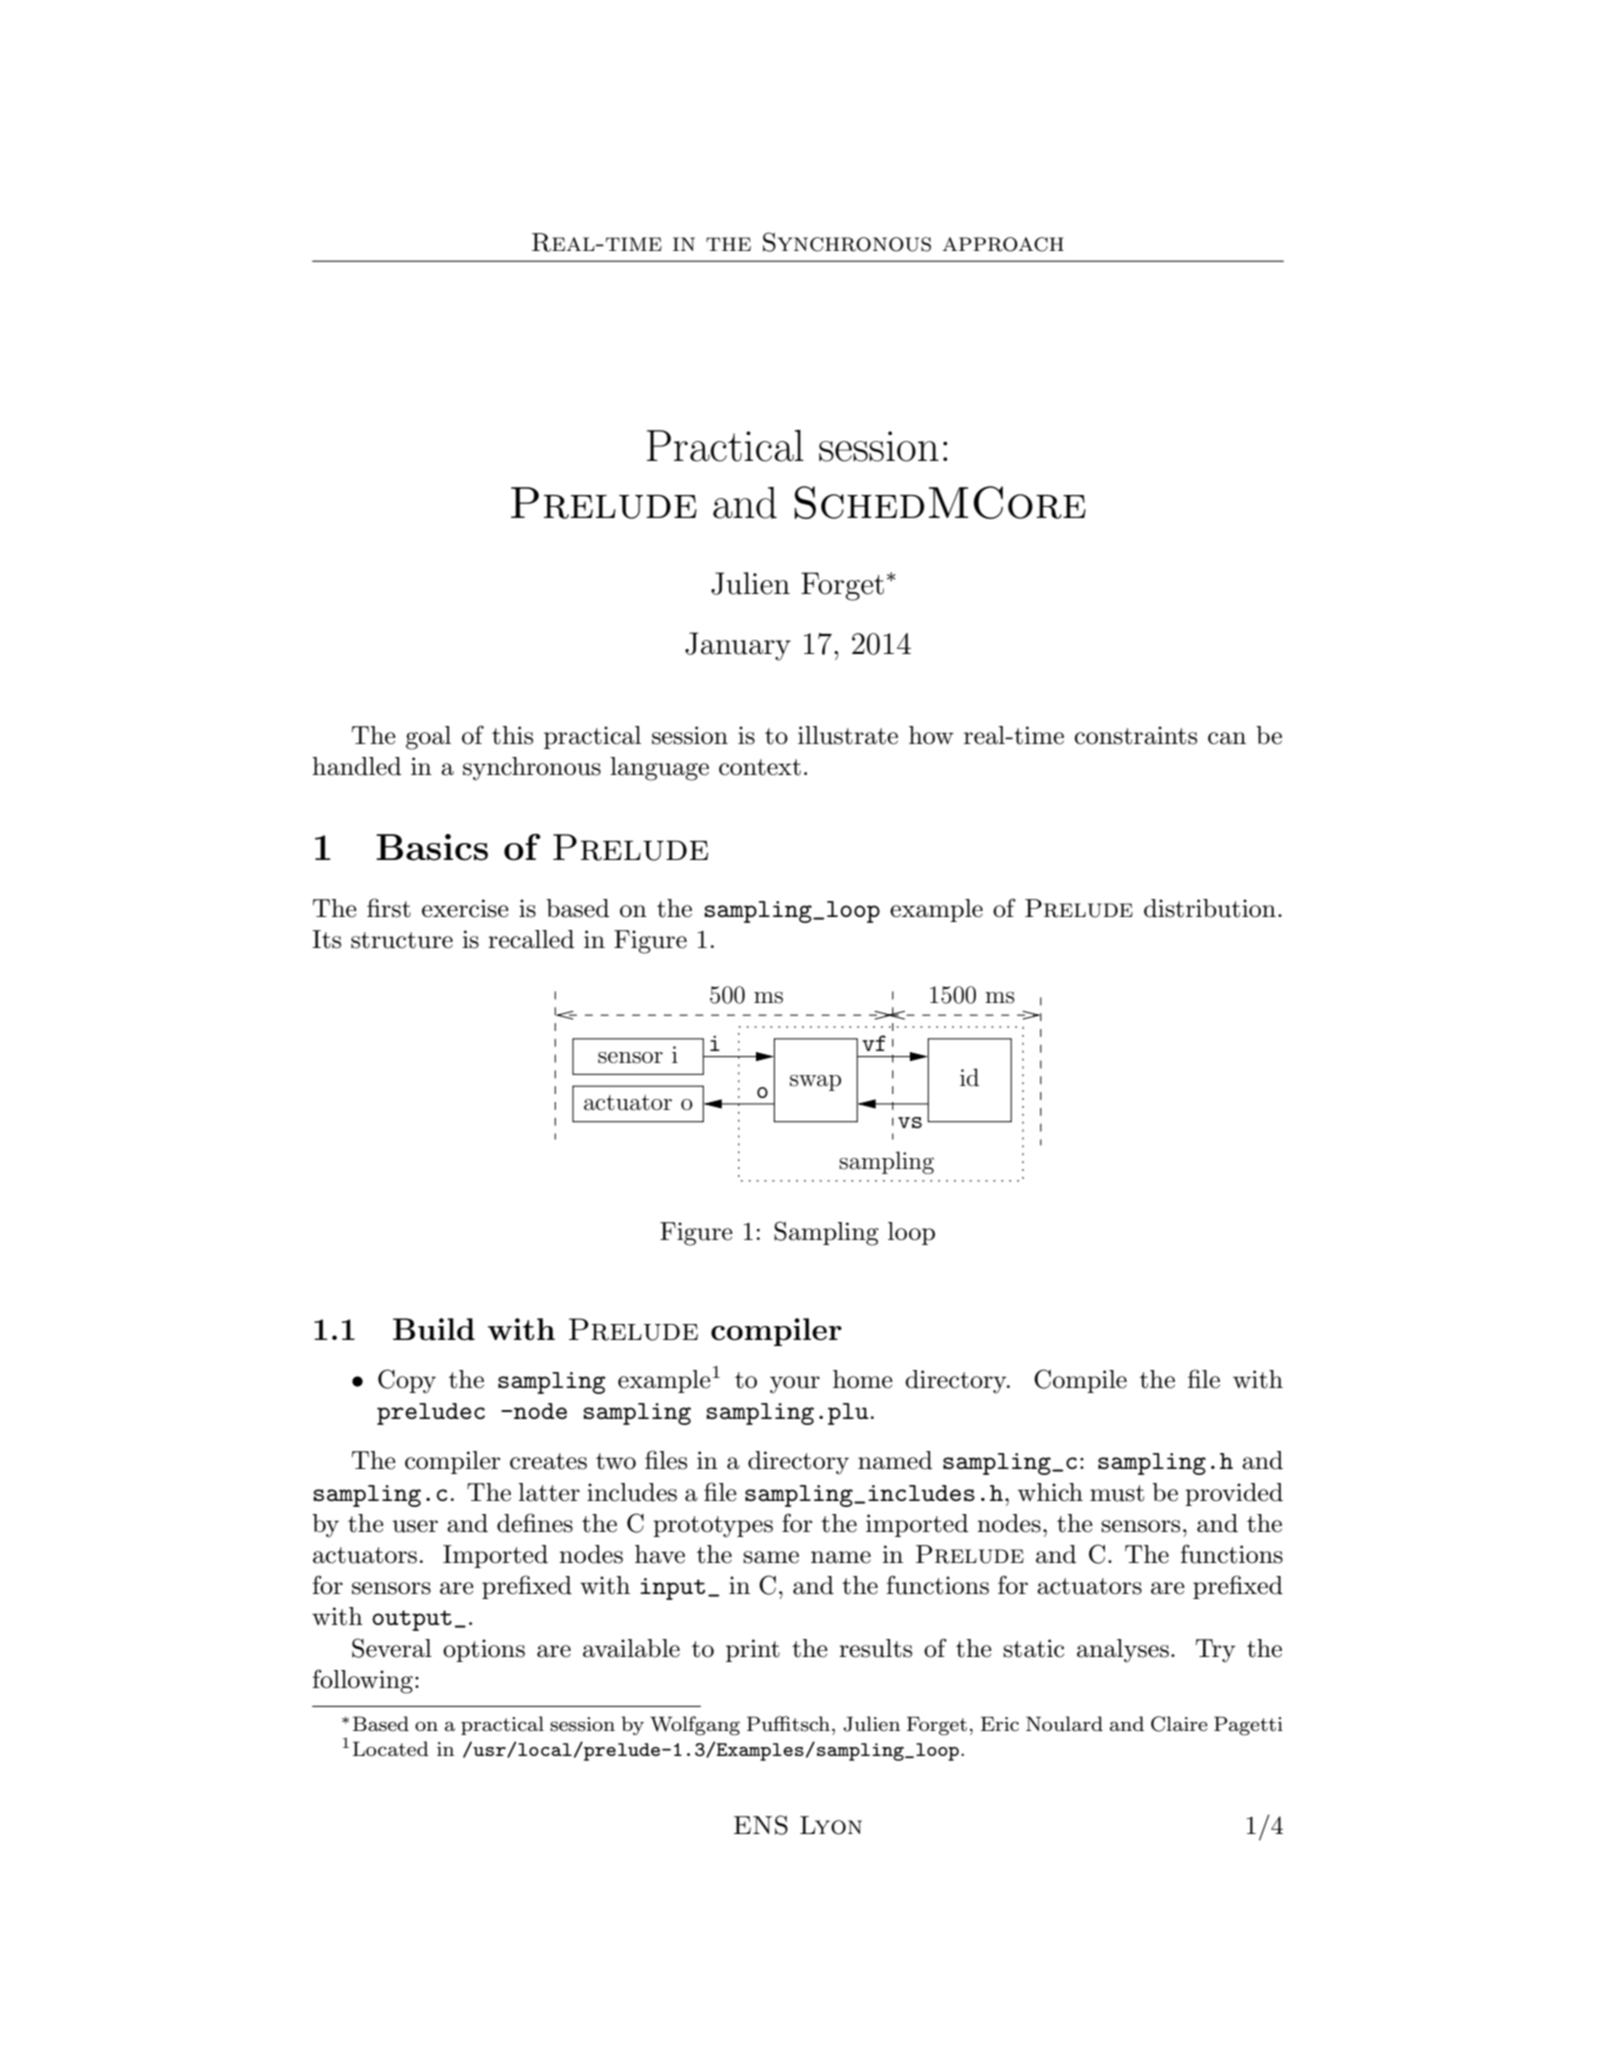  Describe the element at coordinates (1227, 738) in the screenshot. I see `can` at that location.
